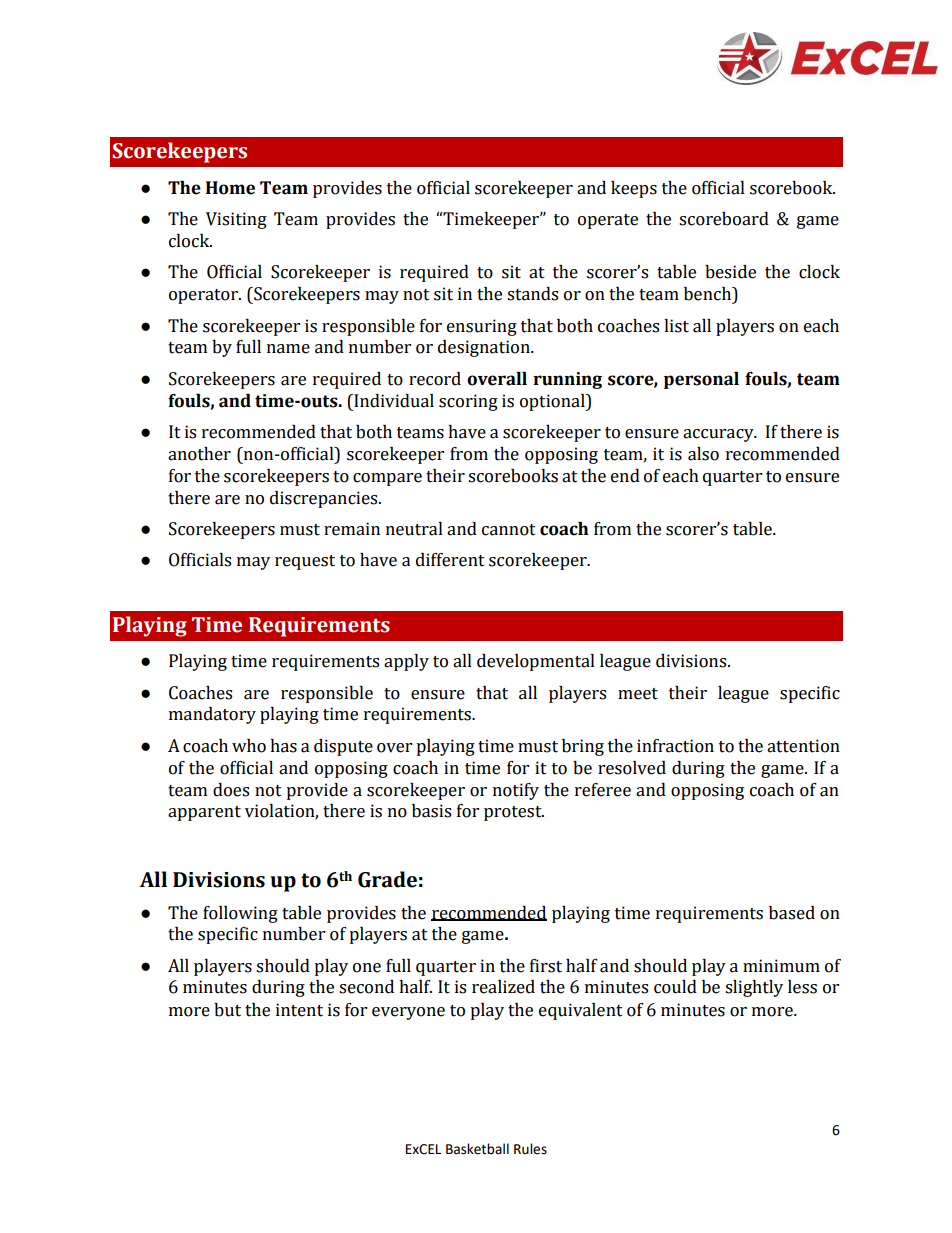  I want to click on Visiting, so click(236, 220).
